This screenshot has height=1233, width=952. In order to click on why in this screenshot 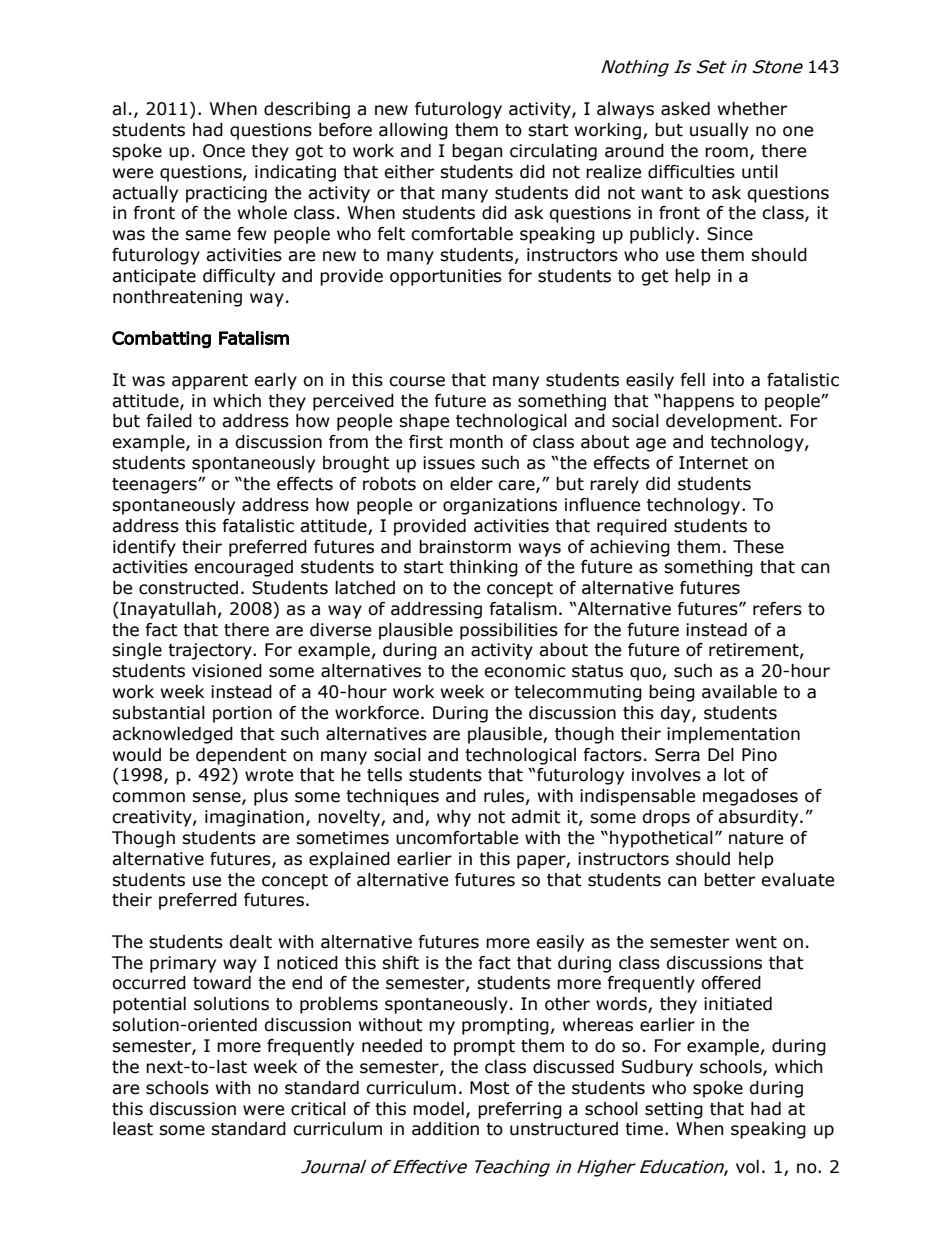, I will do `click(454, 818)`.
